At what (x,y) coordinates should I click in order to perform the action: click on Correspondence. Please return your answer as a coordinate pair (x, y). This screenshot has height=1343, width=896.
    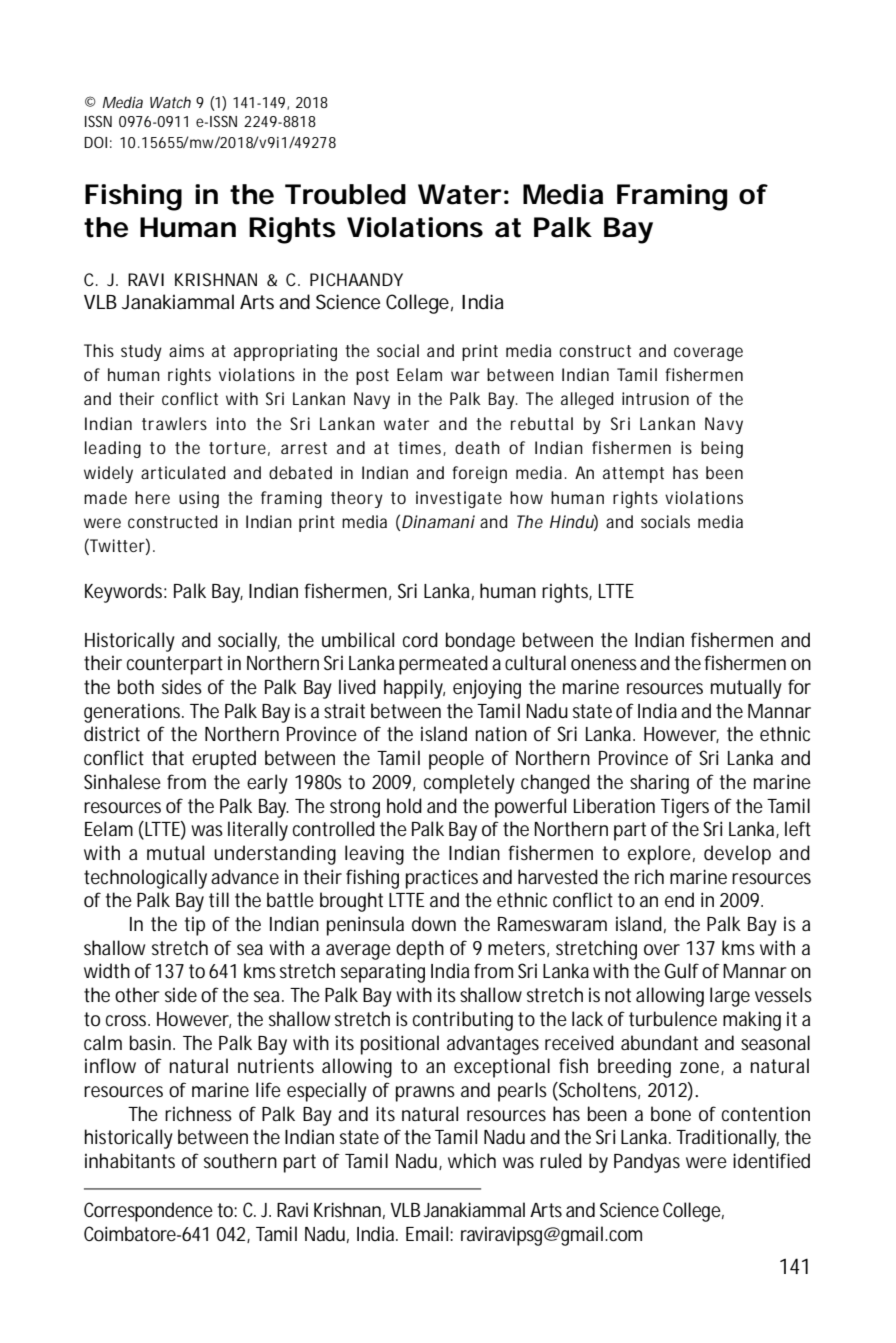
    Looking at the image, I should click on (148, 1212).
